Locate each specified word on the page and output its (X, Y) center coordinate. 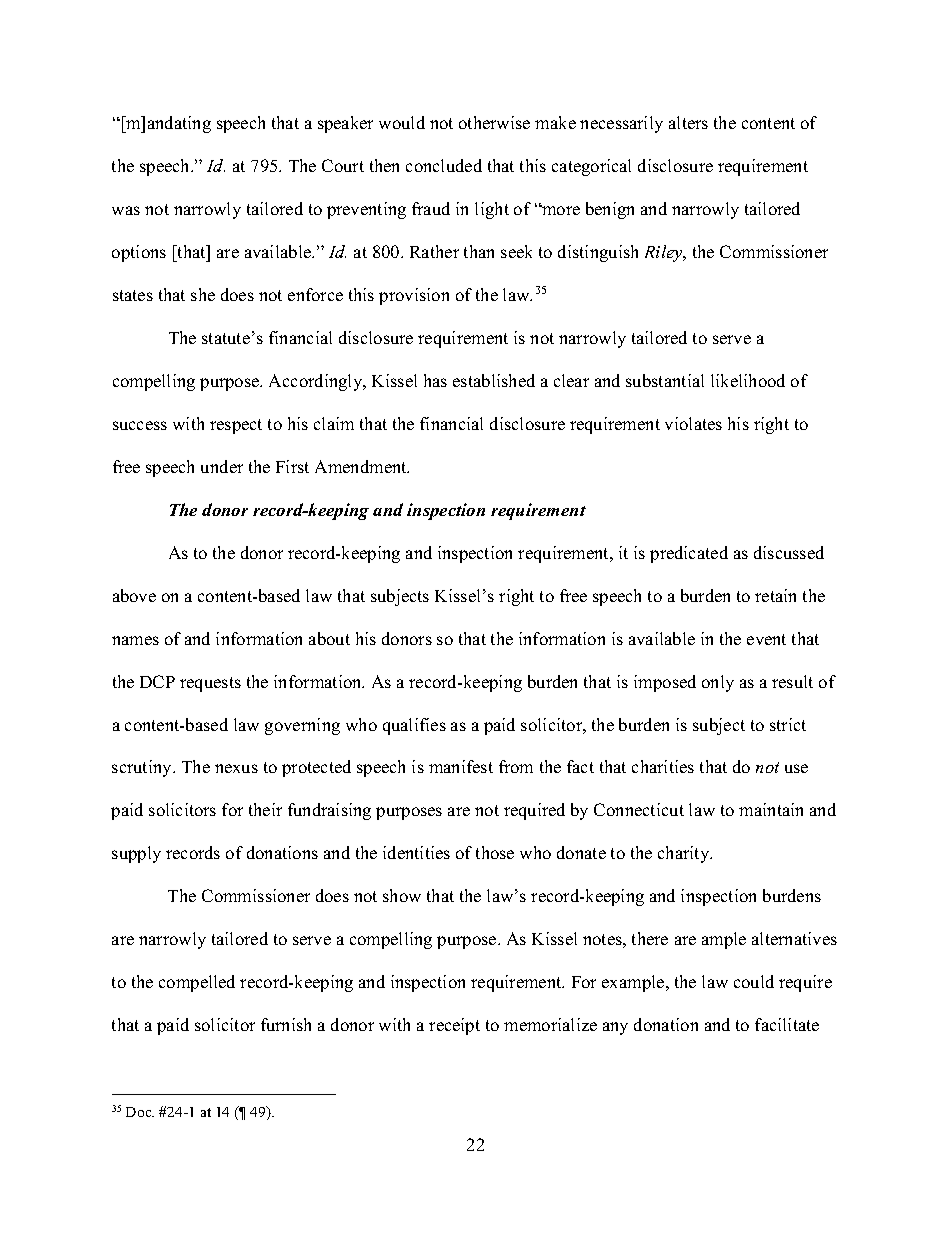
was (126, 210)
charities (663, 766)
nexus (236, 768)
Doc (140, 1112)
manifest (461, 766)
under (222, 466)
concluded (444, 165)
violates (693, 423)
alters (688, 122)
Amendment (362, 466)
